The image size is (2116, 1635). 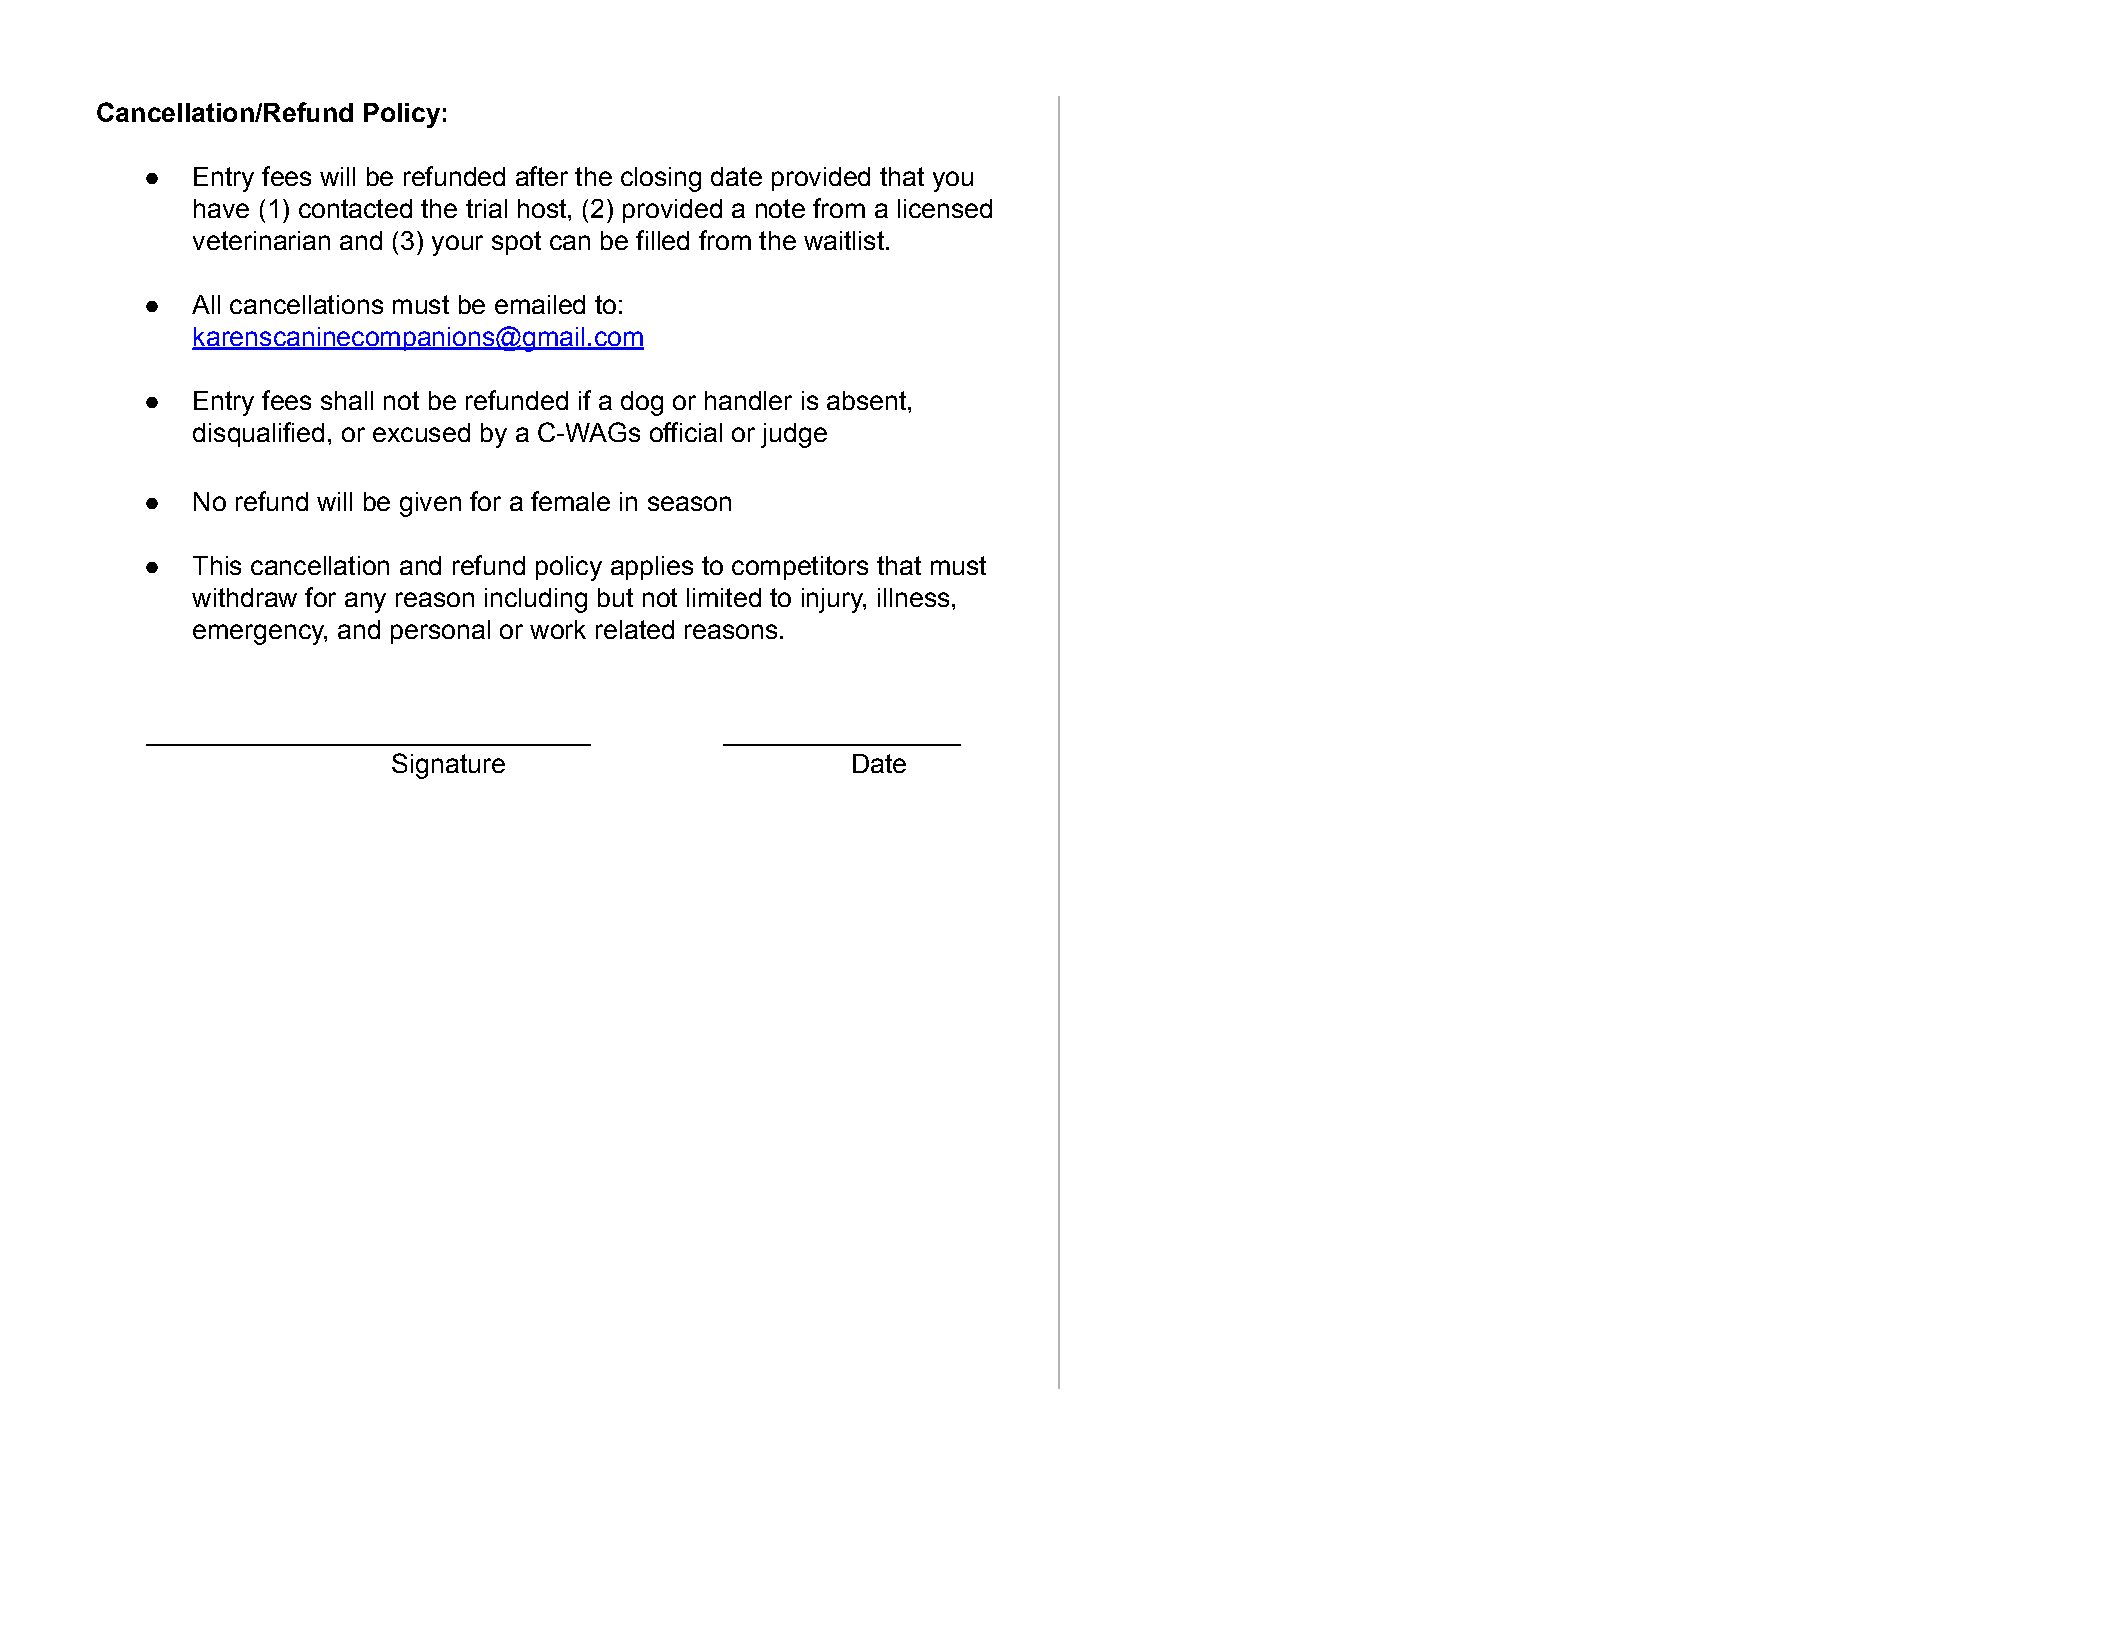 I want to click on competitors, so click(x=800, y=568).
